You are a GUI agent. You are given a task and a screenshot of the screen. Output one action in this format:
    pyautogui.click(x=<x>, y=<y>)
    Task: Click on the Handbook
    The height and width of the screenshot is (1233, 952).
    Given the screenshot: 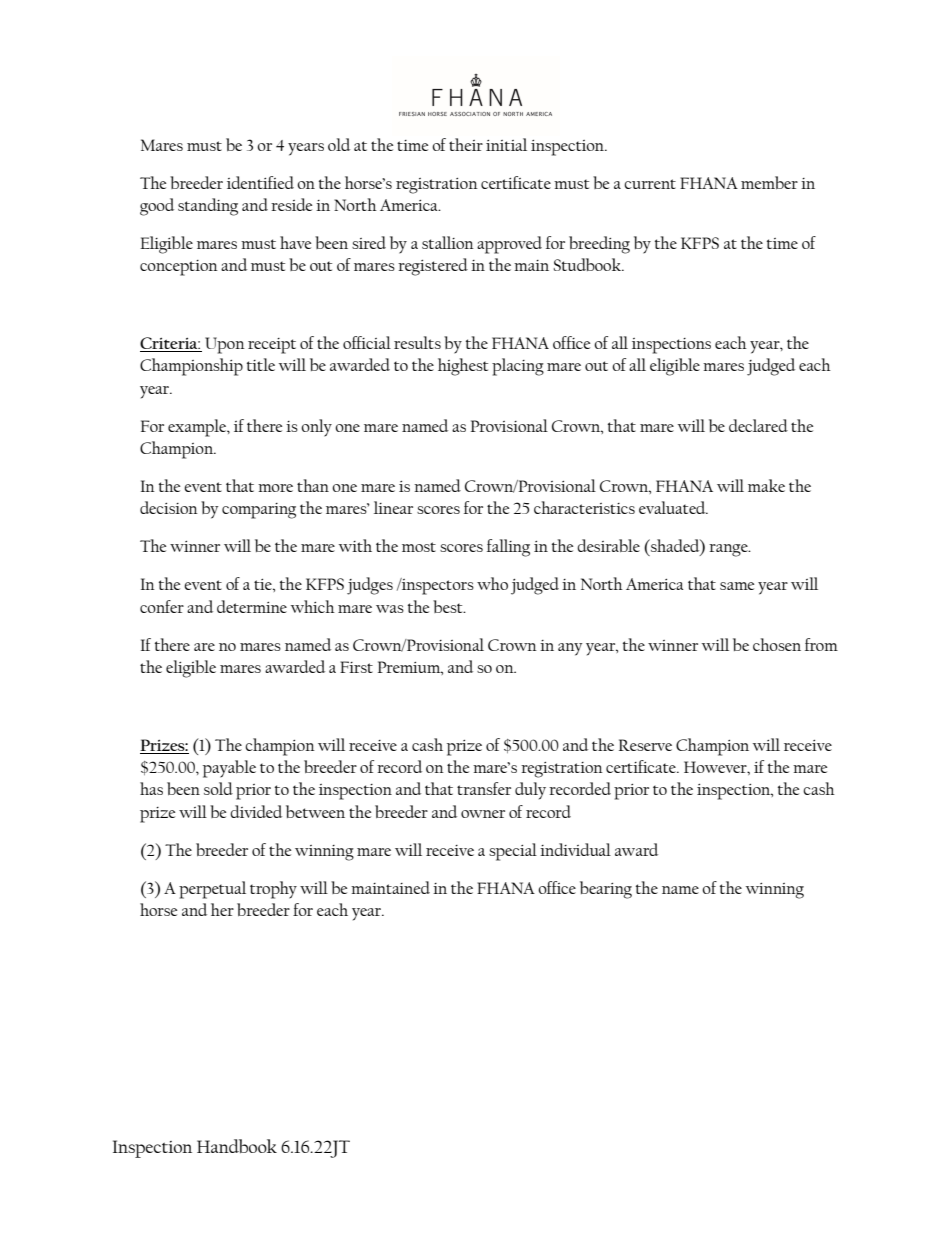 What is the action you would take?
    pyautogui.click(x=237, y=1146)
